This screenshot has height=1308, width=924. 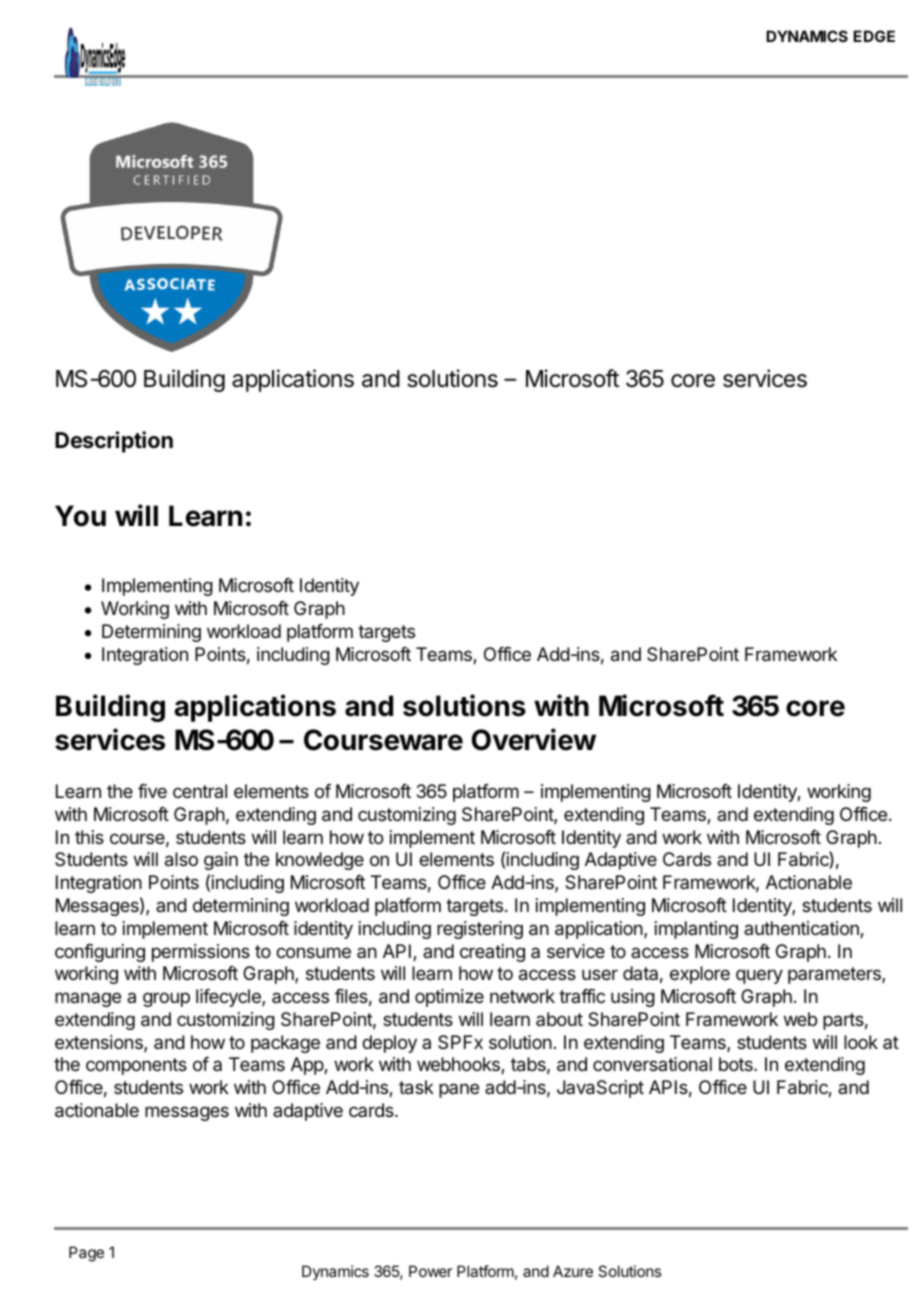 What do you see at coordinates (200, 791) in the screenshot?
I see `central` at bounding box center [200, 791].
